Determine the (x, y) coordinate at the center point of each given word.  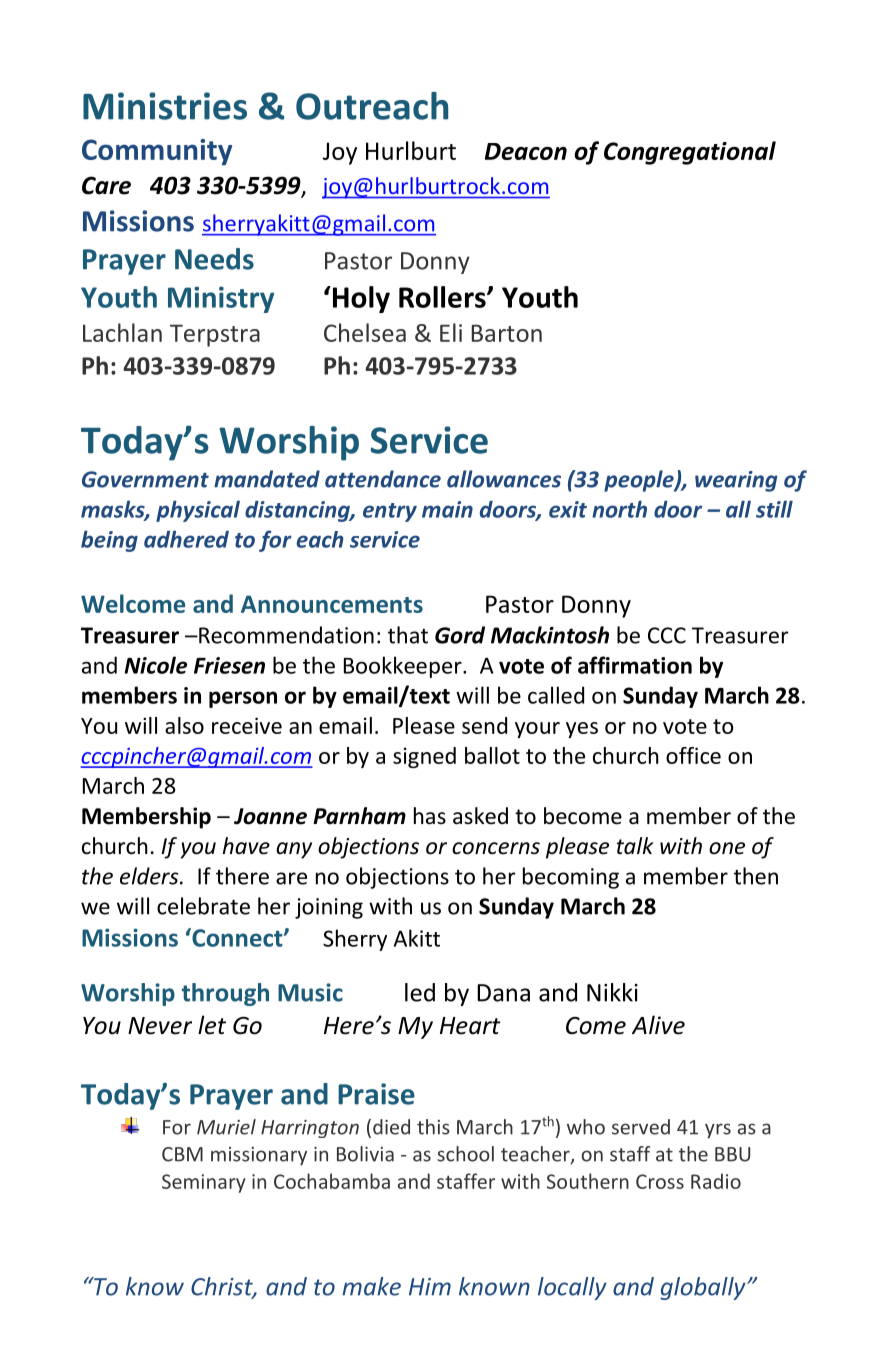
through (225, 994)
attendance (383, 479)
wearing (736, 481)
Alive (658, 1025)
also (184, 725)
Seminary (204, 1183)
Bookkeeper (404, 667)
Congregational (690, 153)
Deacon (526, 151)
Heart (470, 1026)
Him (430, 1287)
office (693, 755)
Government (145, 479)
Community (157, 152)
